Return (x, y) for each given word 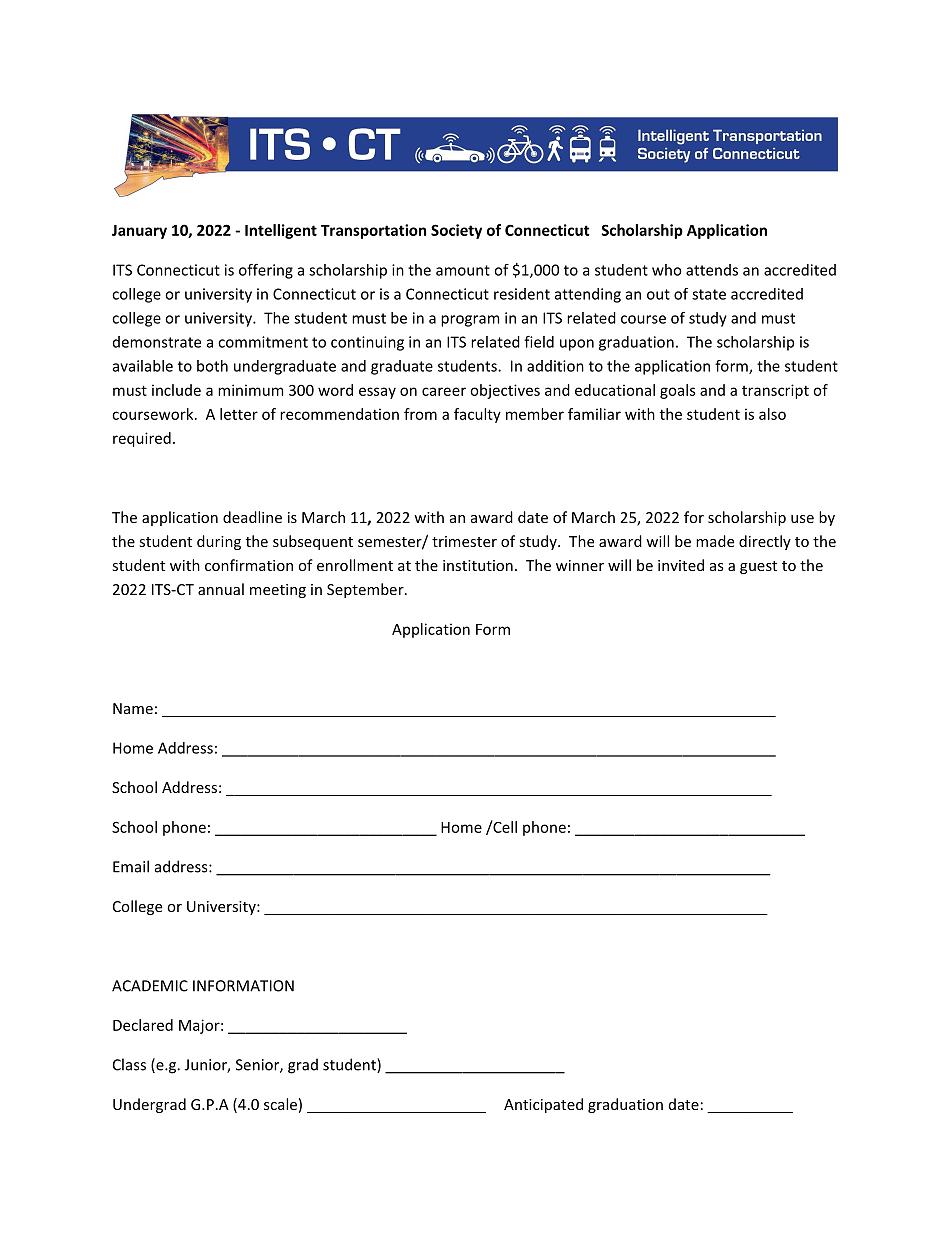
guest (758, 567)
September (366, 590)
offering (266, 271)
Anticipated (543, 1105)
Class (129, 1064)
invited (681, 565)
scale (280, 1104)
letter (239, 414)
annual (221, 589)
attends (712, 270)
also (772, 414)
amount (463, 270)
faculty (477, 415)
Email (131, 866)
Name (133, 708)
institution (478, 565)
